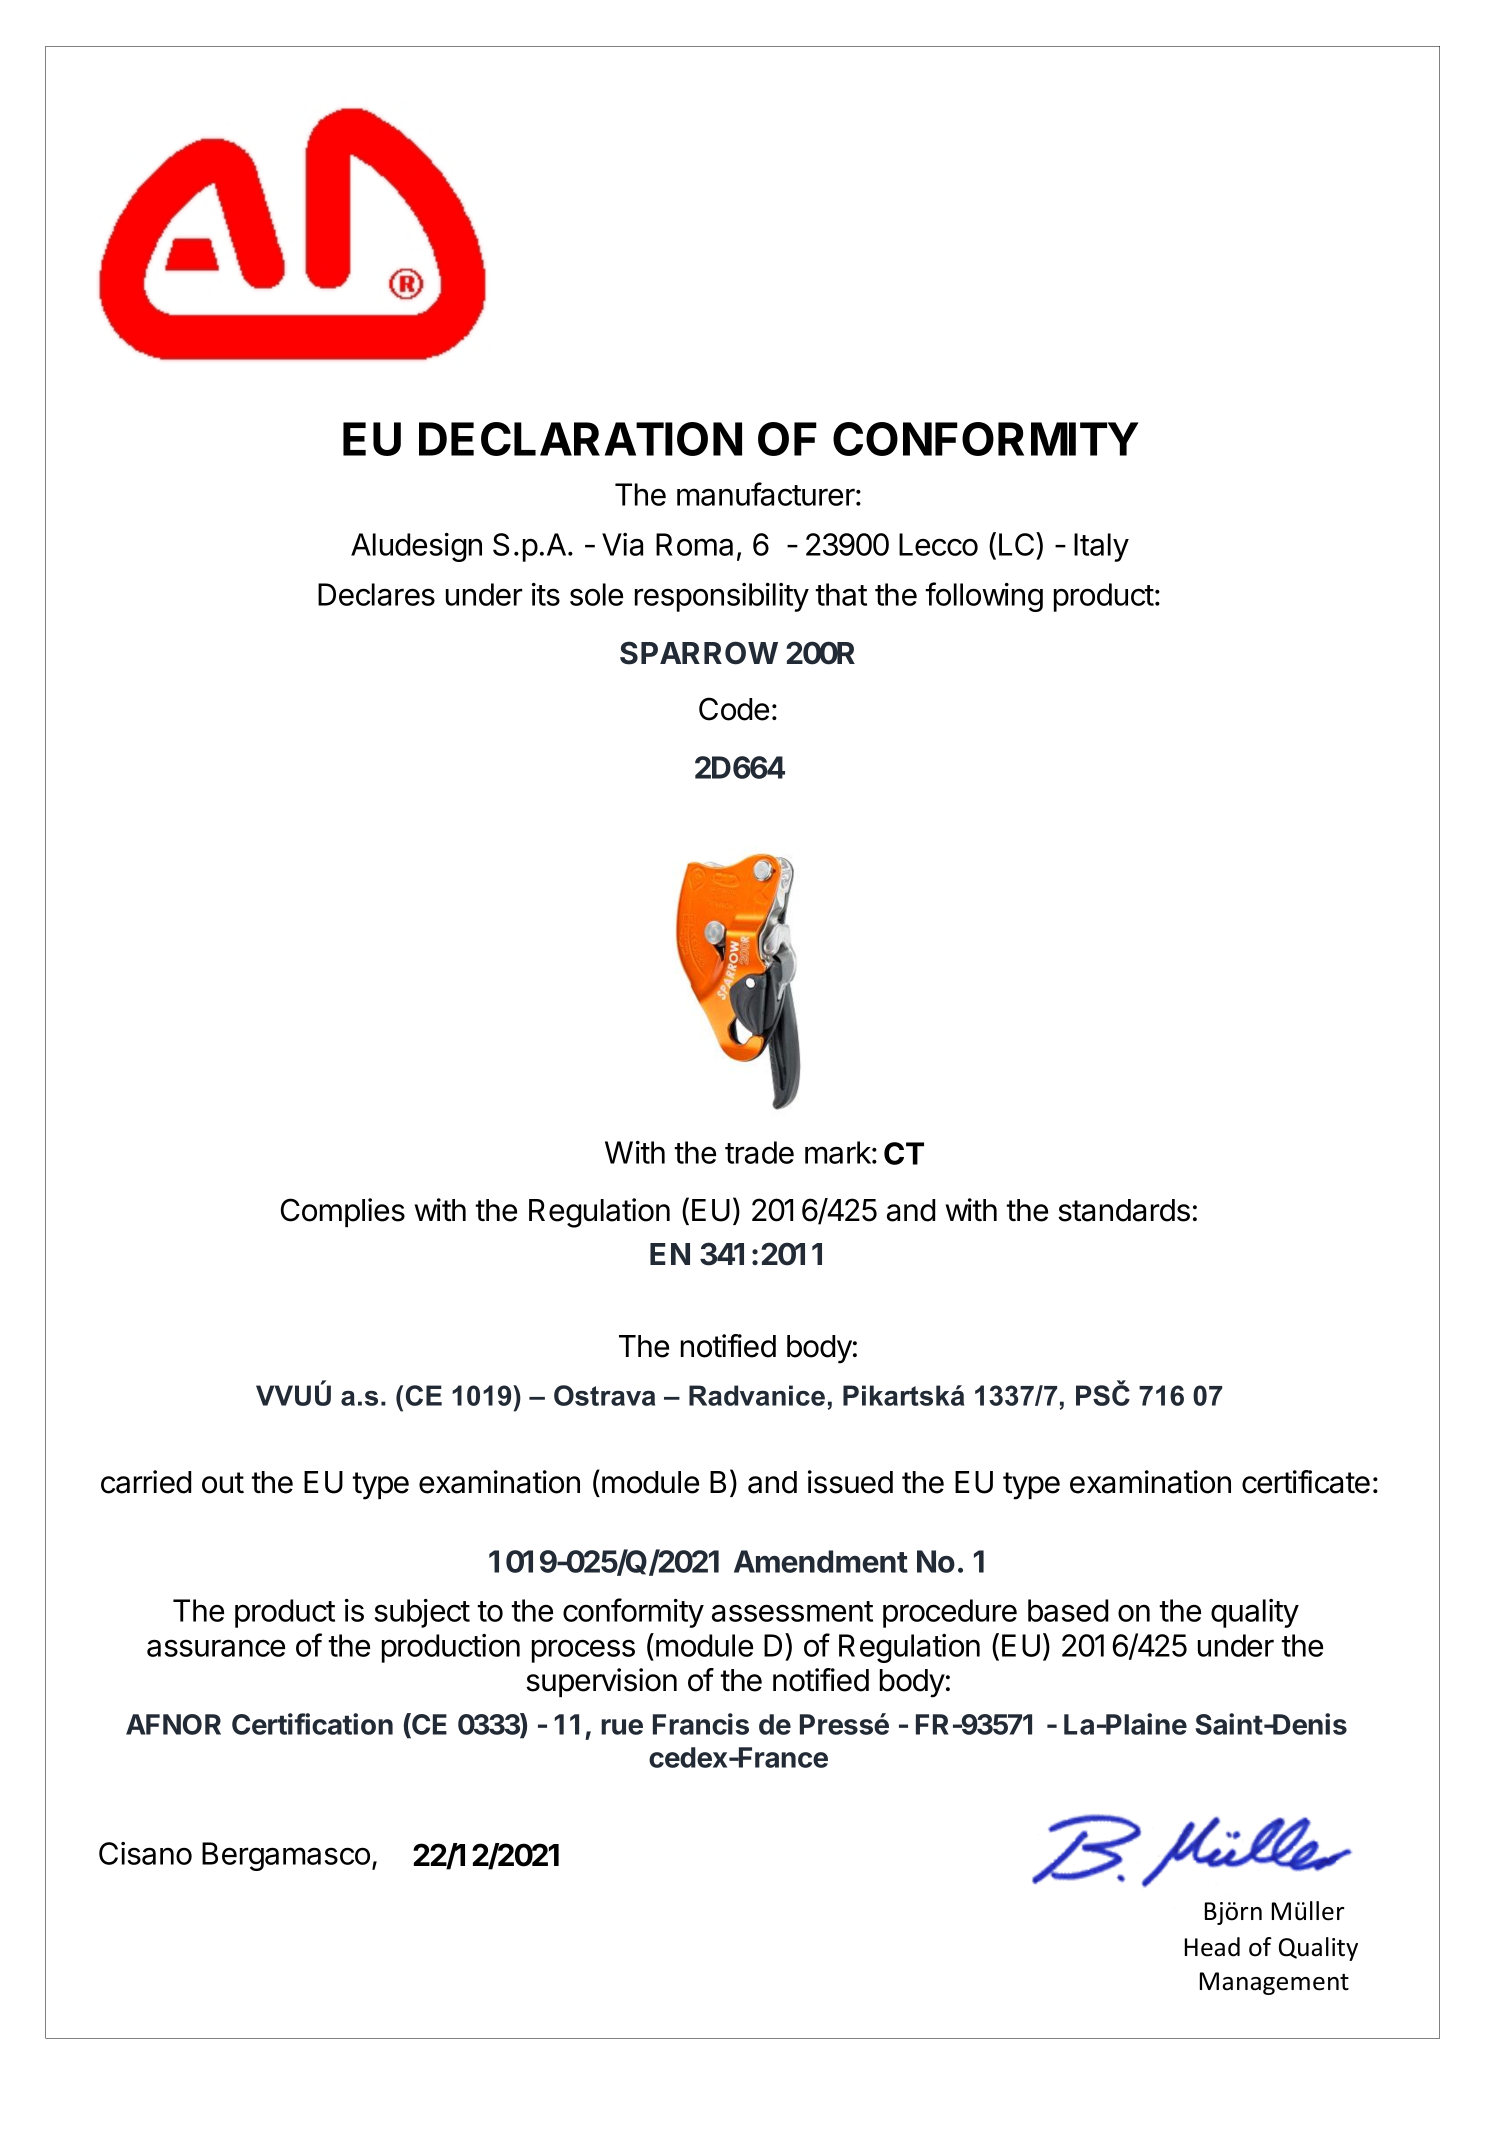  I want to click on assessment, so click(792, 1611).
